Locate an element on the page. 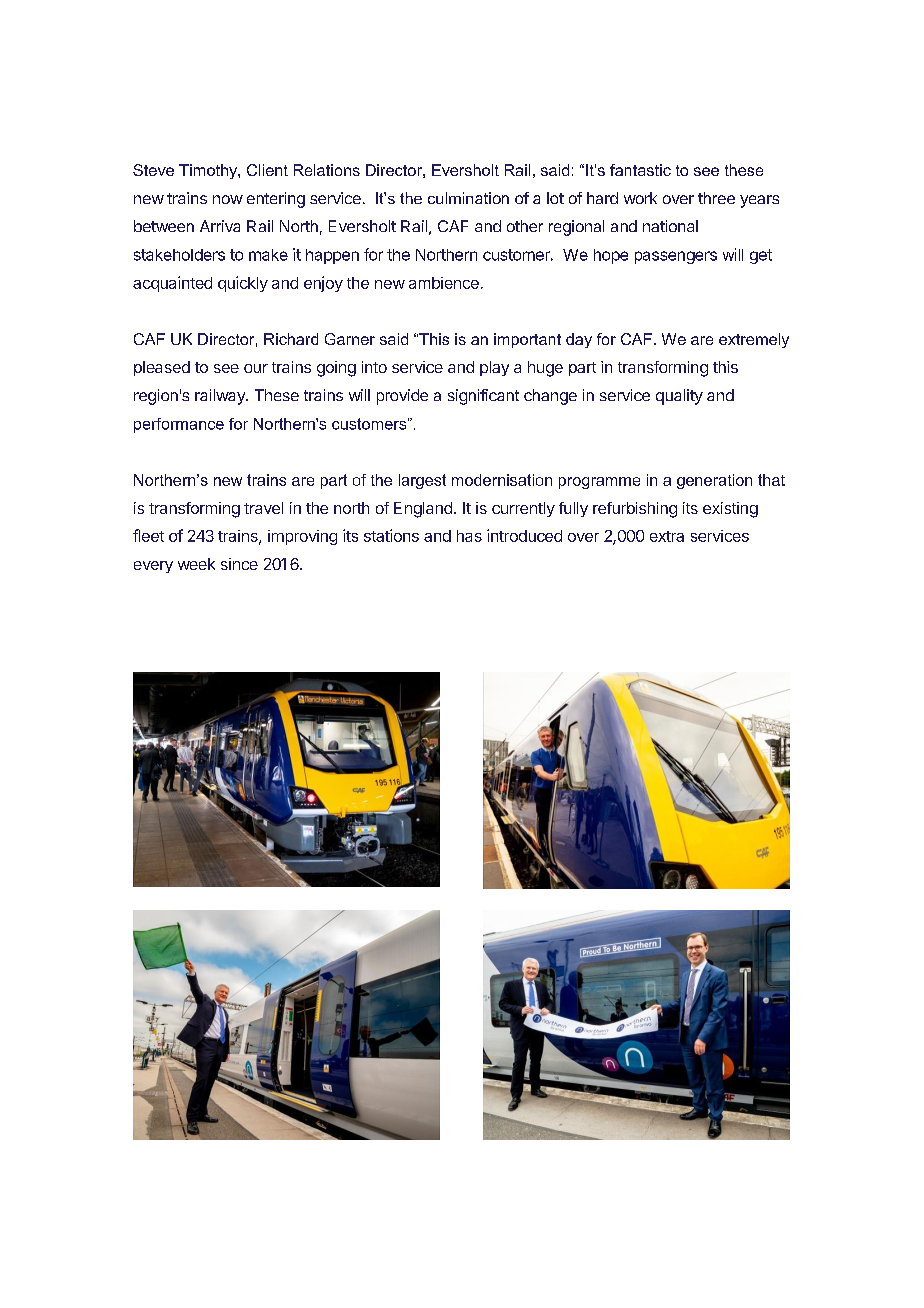  passengers is located at coordinates (676, 257).
